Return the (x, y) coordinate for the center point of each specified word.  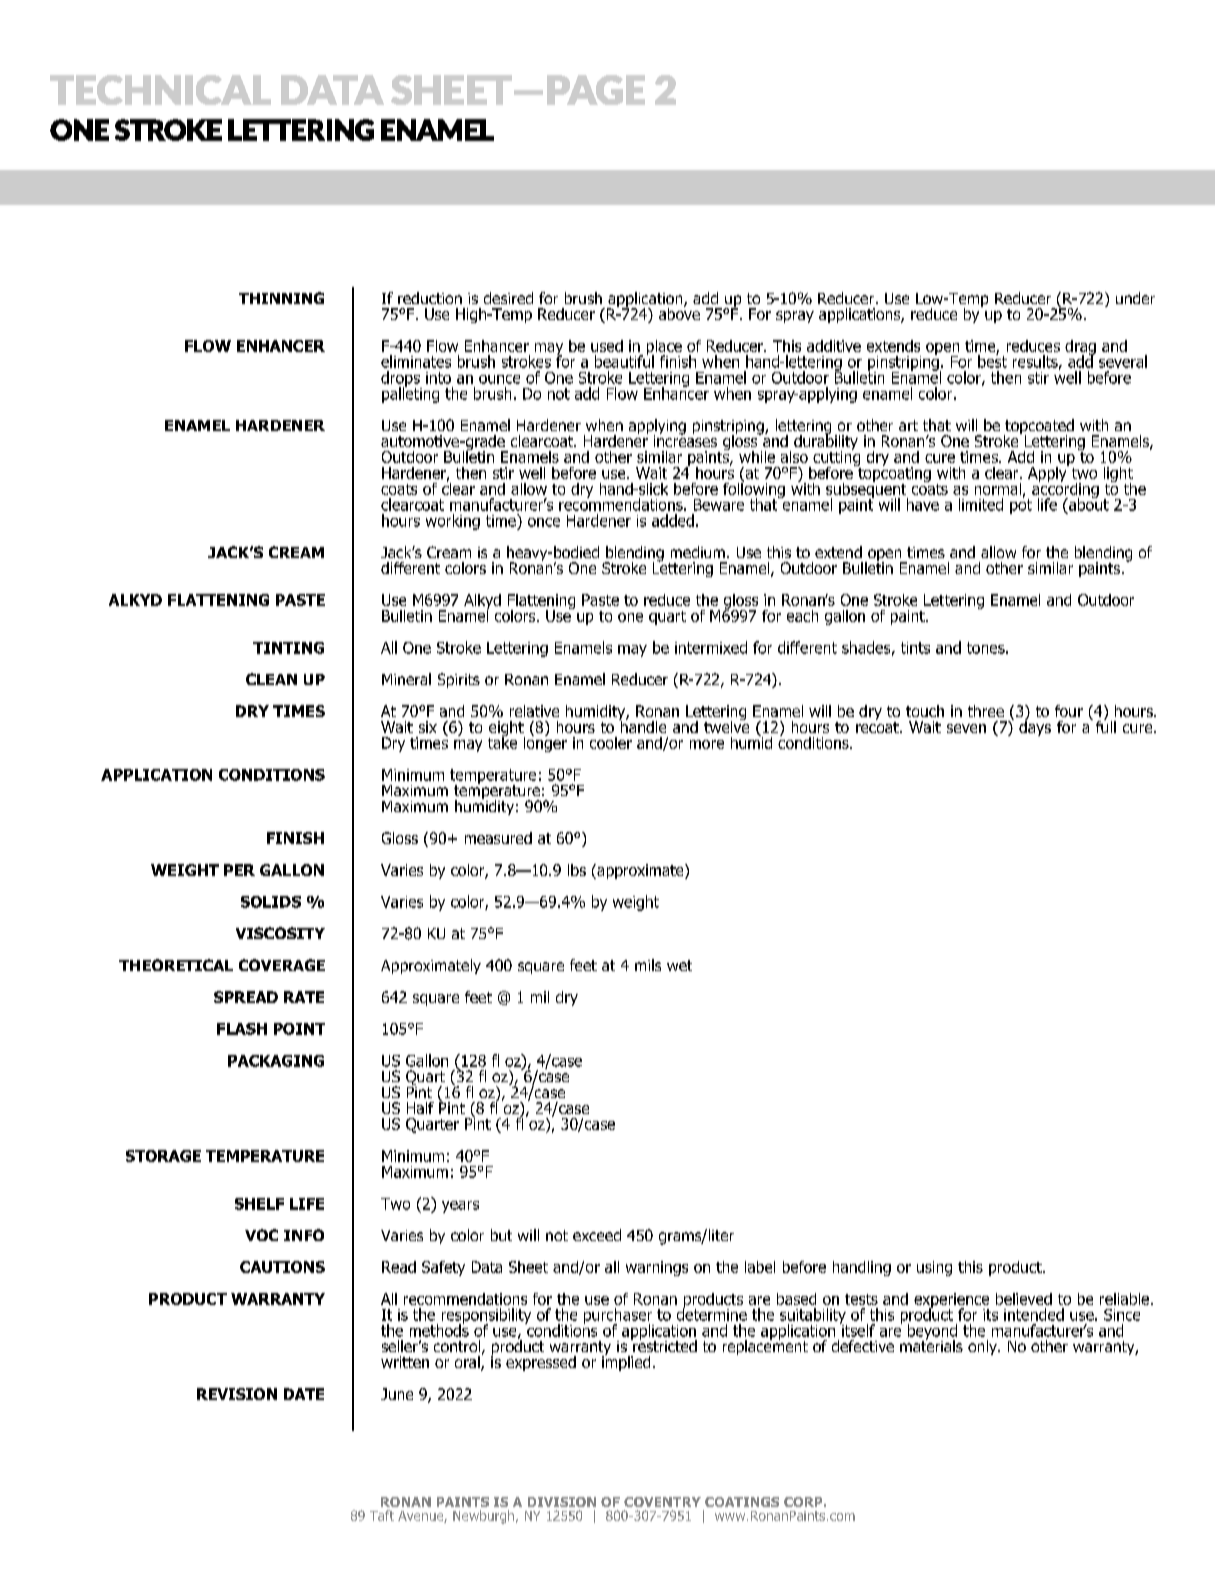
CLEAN (271, 679)
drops (401, 380)
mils (648, 965)
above (679, 312)
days (1035, 727)
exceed (597, 1235)
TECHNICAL (160, 90)
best (992, 360)
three (986, 711)
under (1135, 298)
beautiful (624, 360)
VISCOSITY (280, 933)
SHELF (259, 1204)
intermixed (711, 647)
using (934, 1268)
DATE (304, 1394)
